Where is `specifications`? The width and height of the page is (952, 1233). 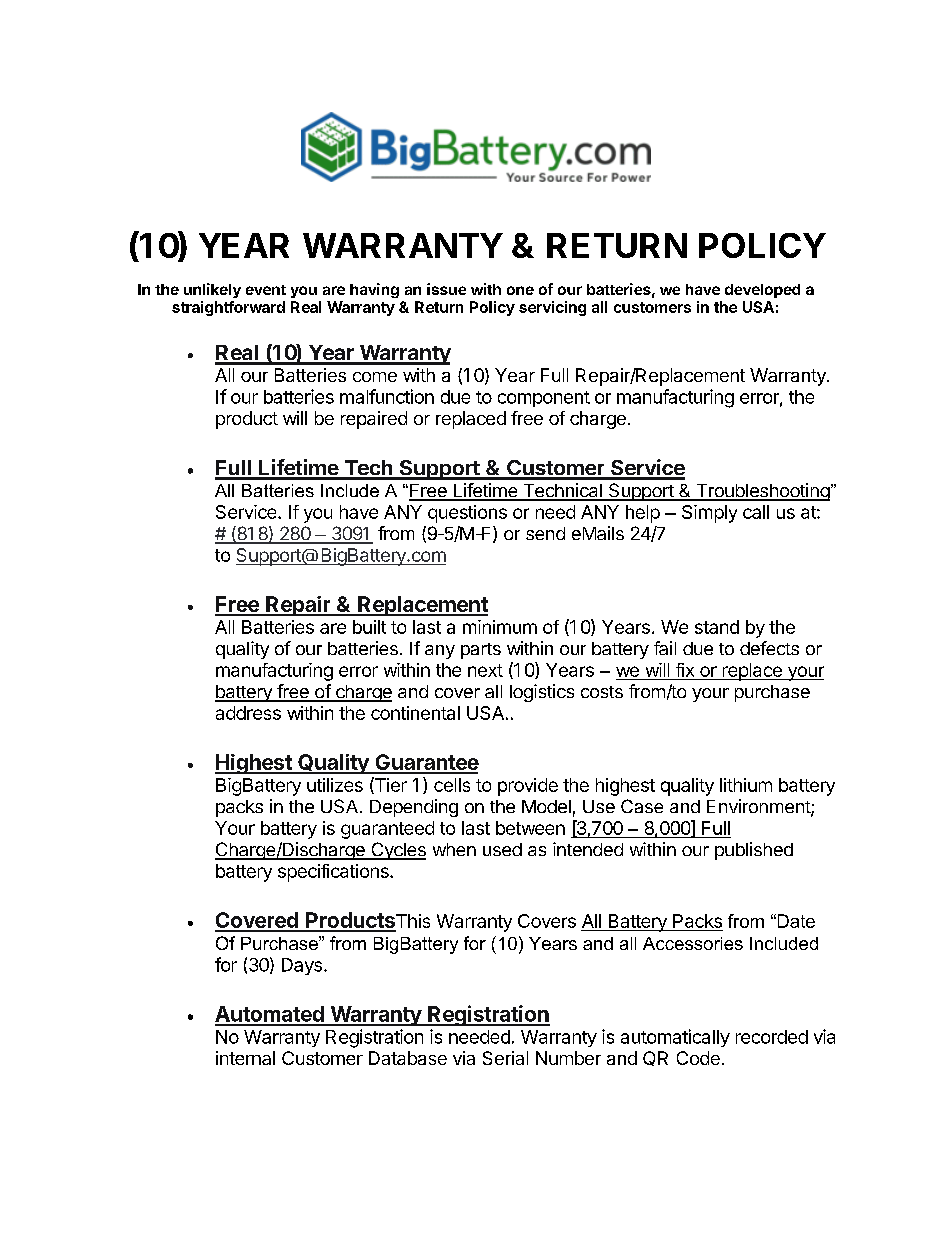 specifications is located at coordinates (334, 873).
